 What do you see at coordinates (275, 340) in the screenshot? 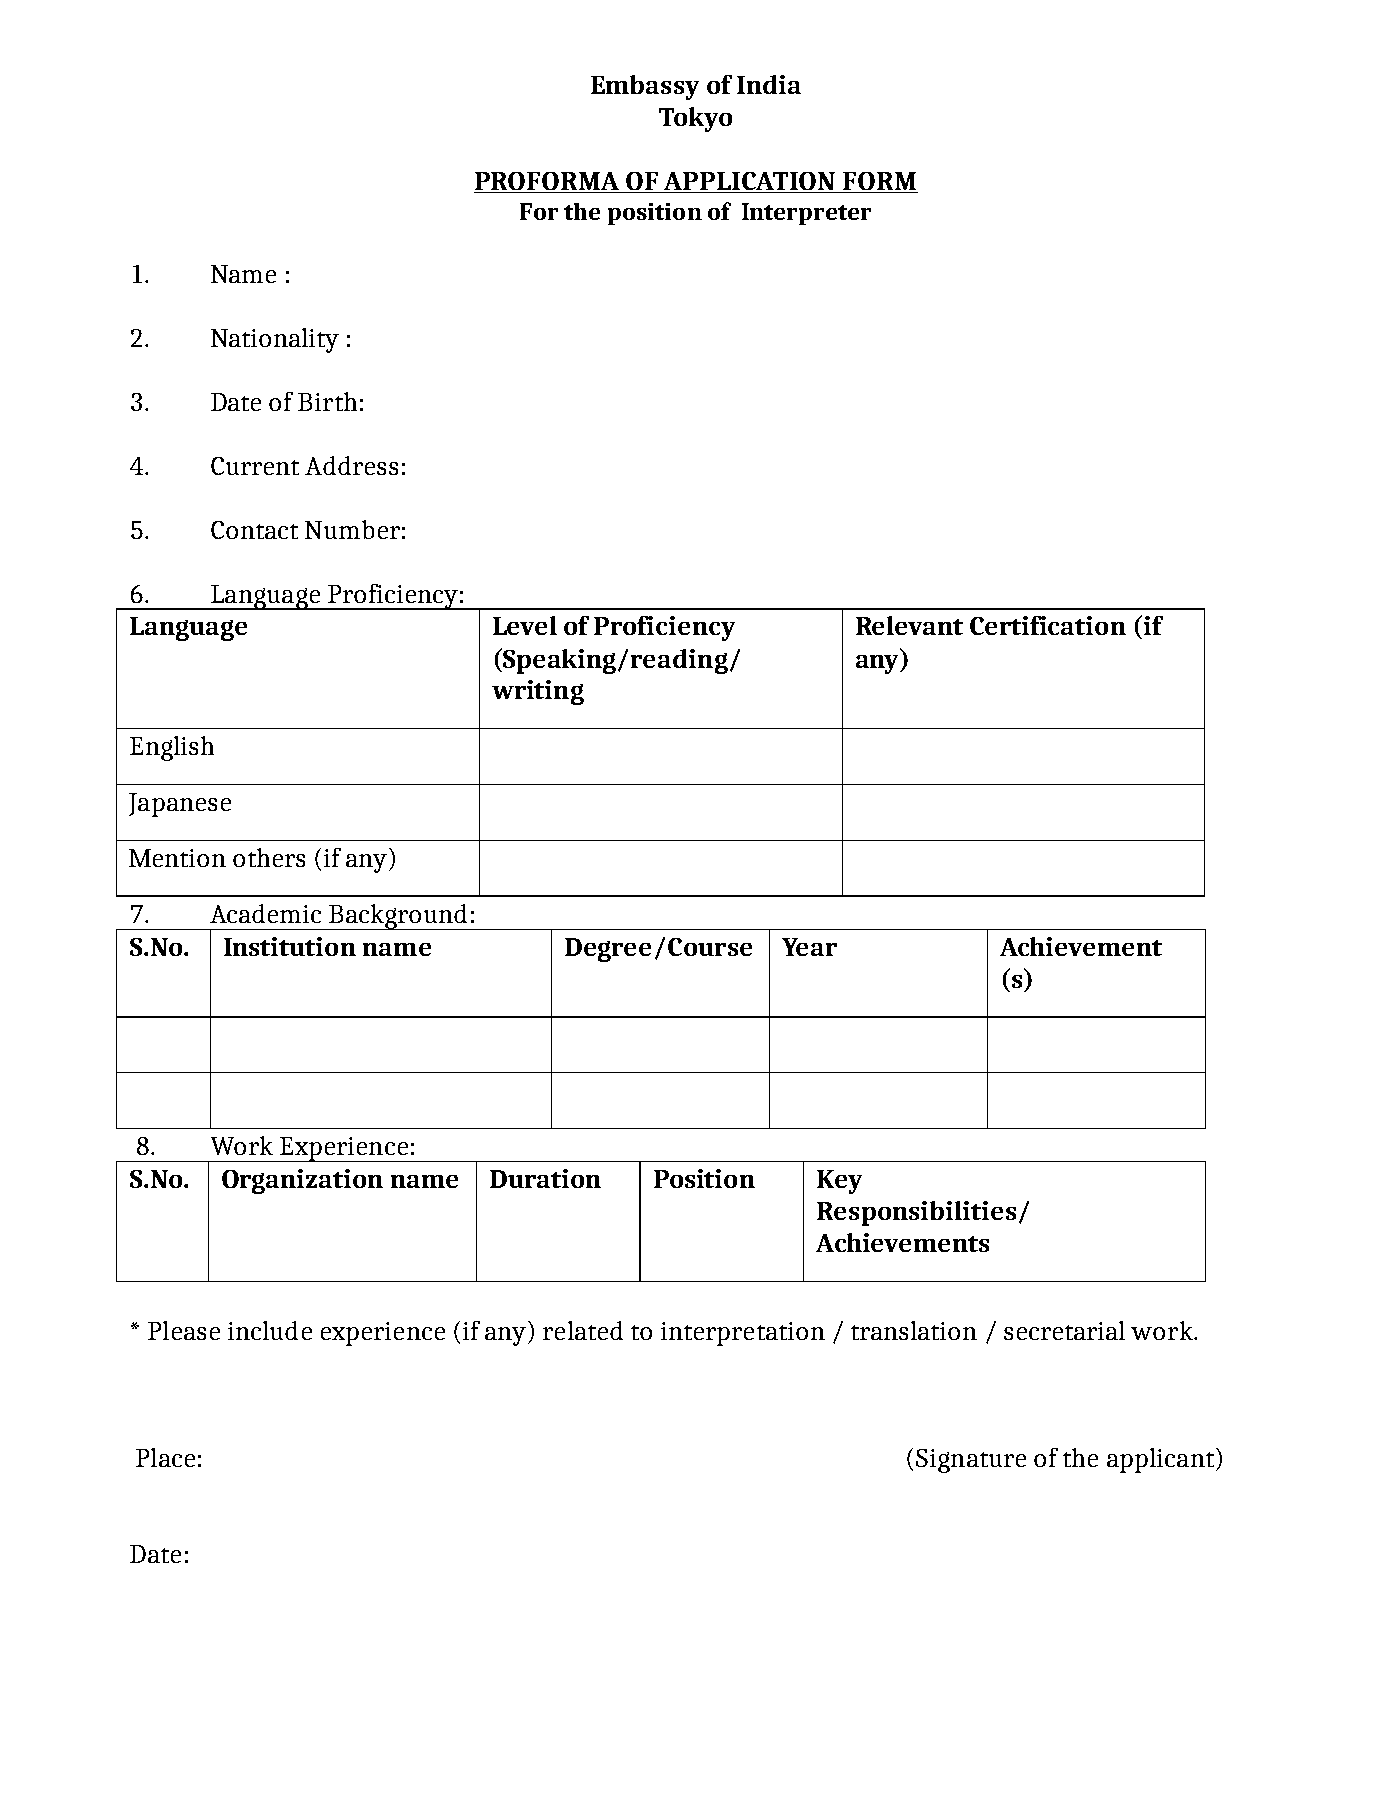
I see `Nationality` at bounding box center [275, 340].
